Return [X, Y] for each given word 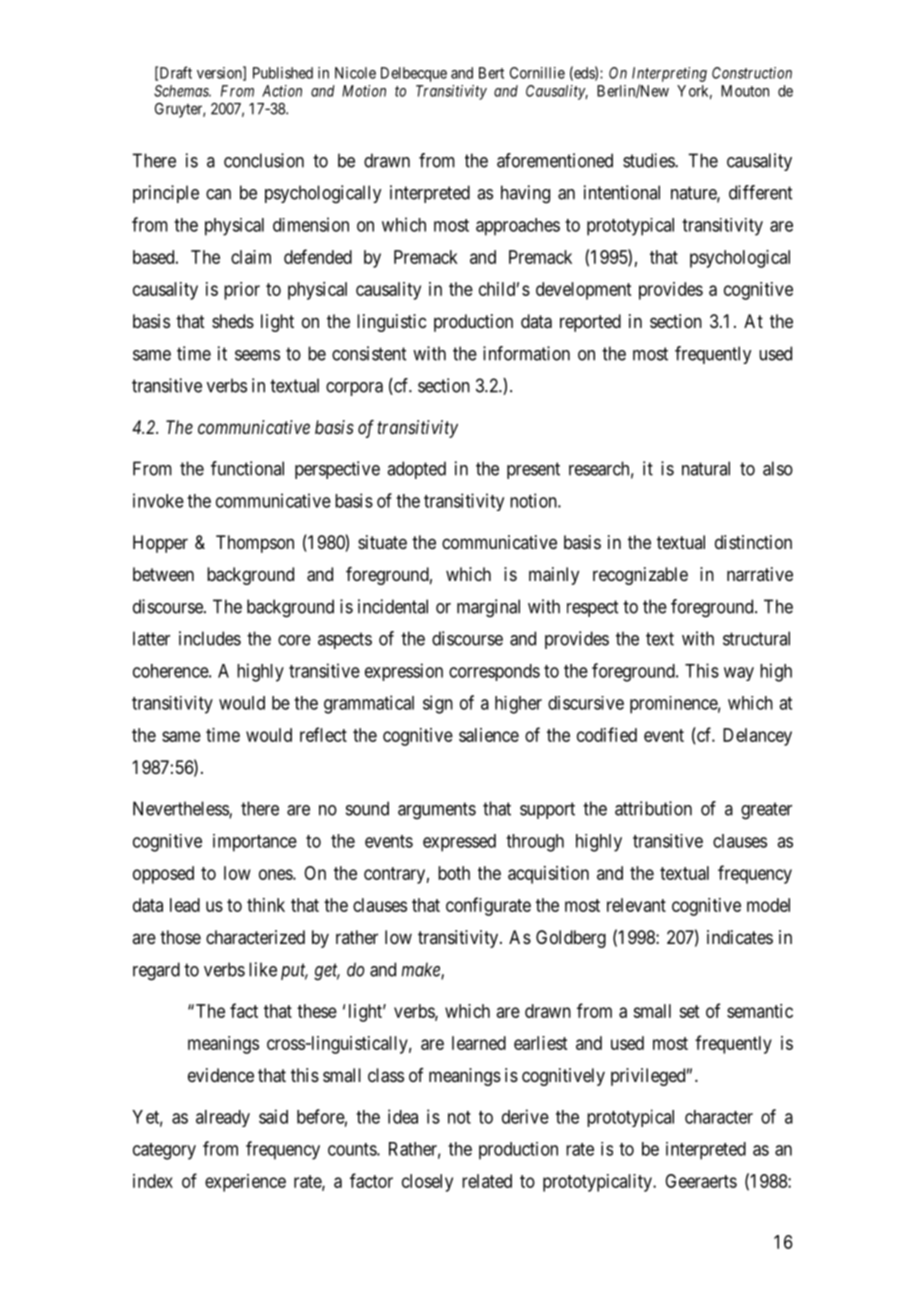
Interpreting [669, 74]
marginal [488, 608]
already [223, 1118]
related [487, 1181]
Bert [491, 73]
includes [210, 638]
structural [756, 638]
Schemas [182, 91]
